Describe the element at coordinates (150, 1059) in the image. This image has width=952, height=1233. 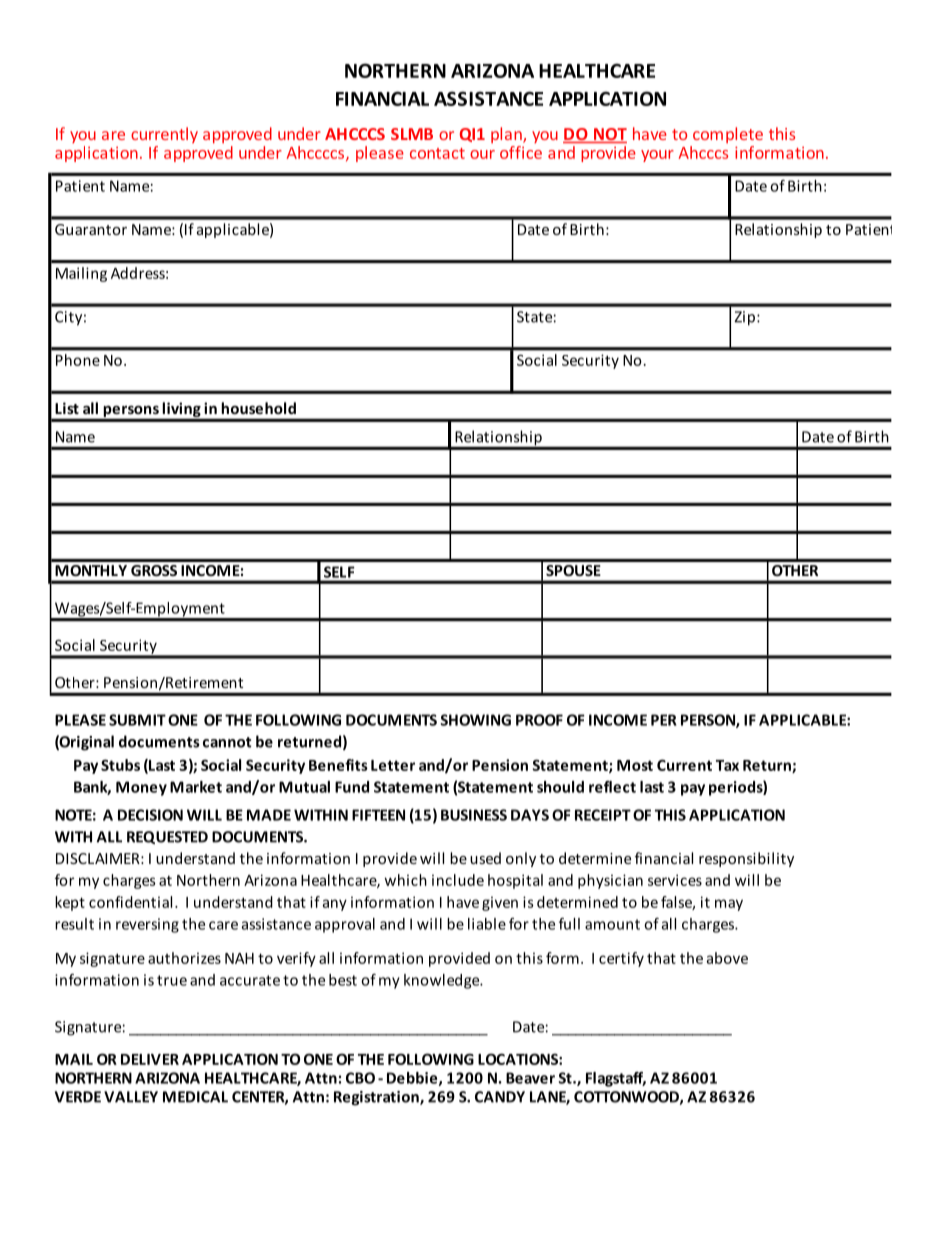
I see `DELIVER` at that location.
